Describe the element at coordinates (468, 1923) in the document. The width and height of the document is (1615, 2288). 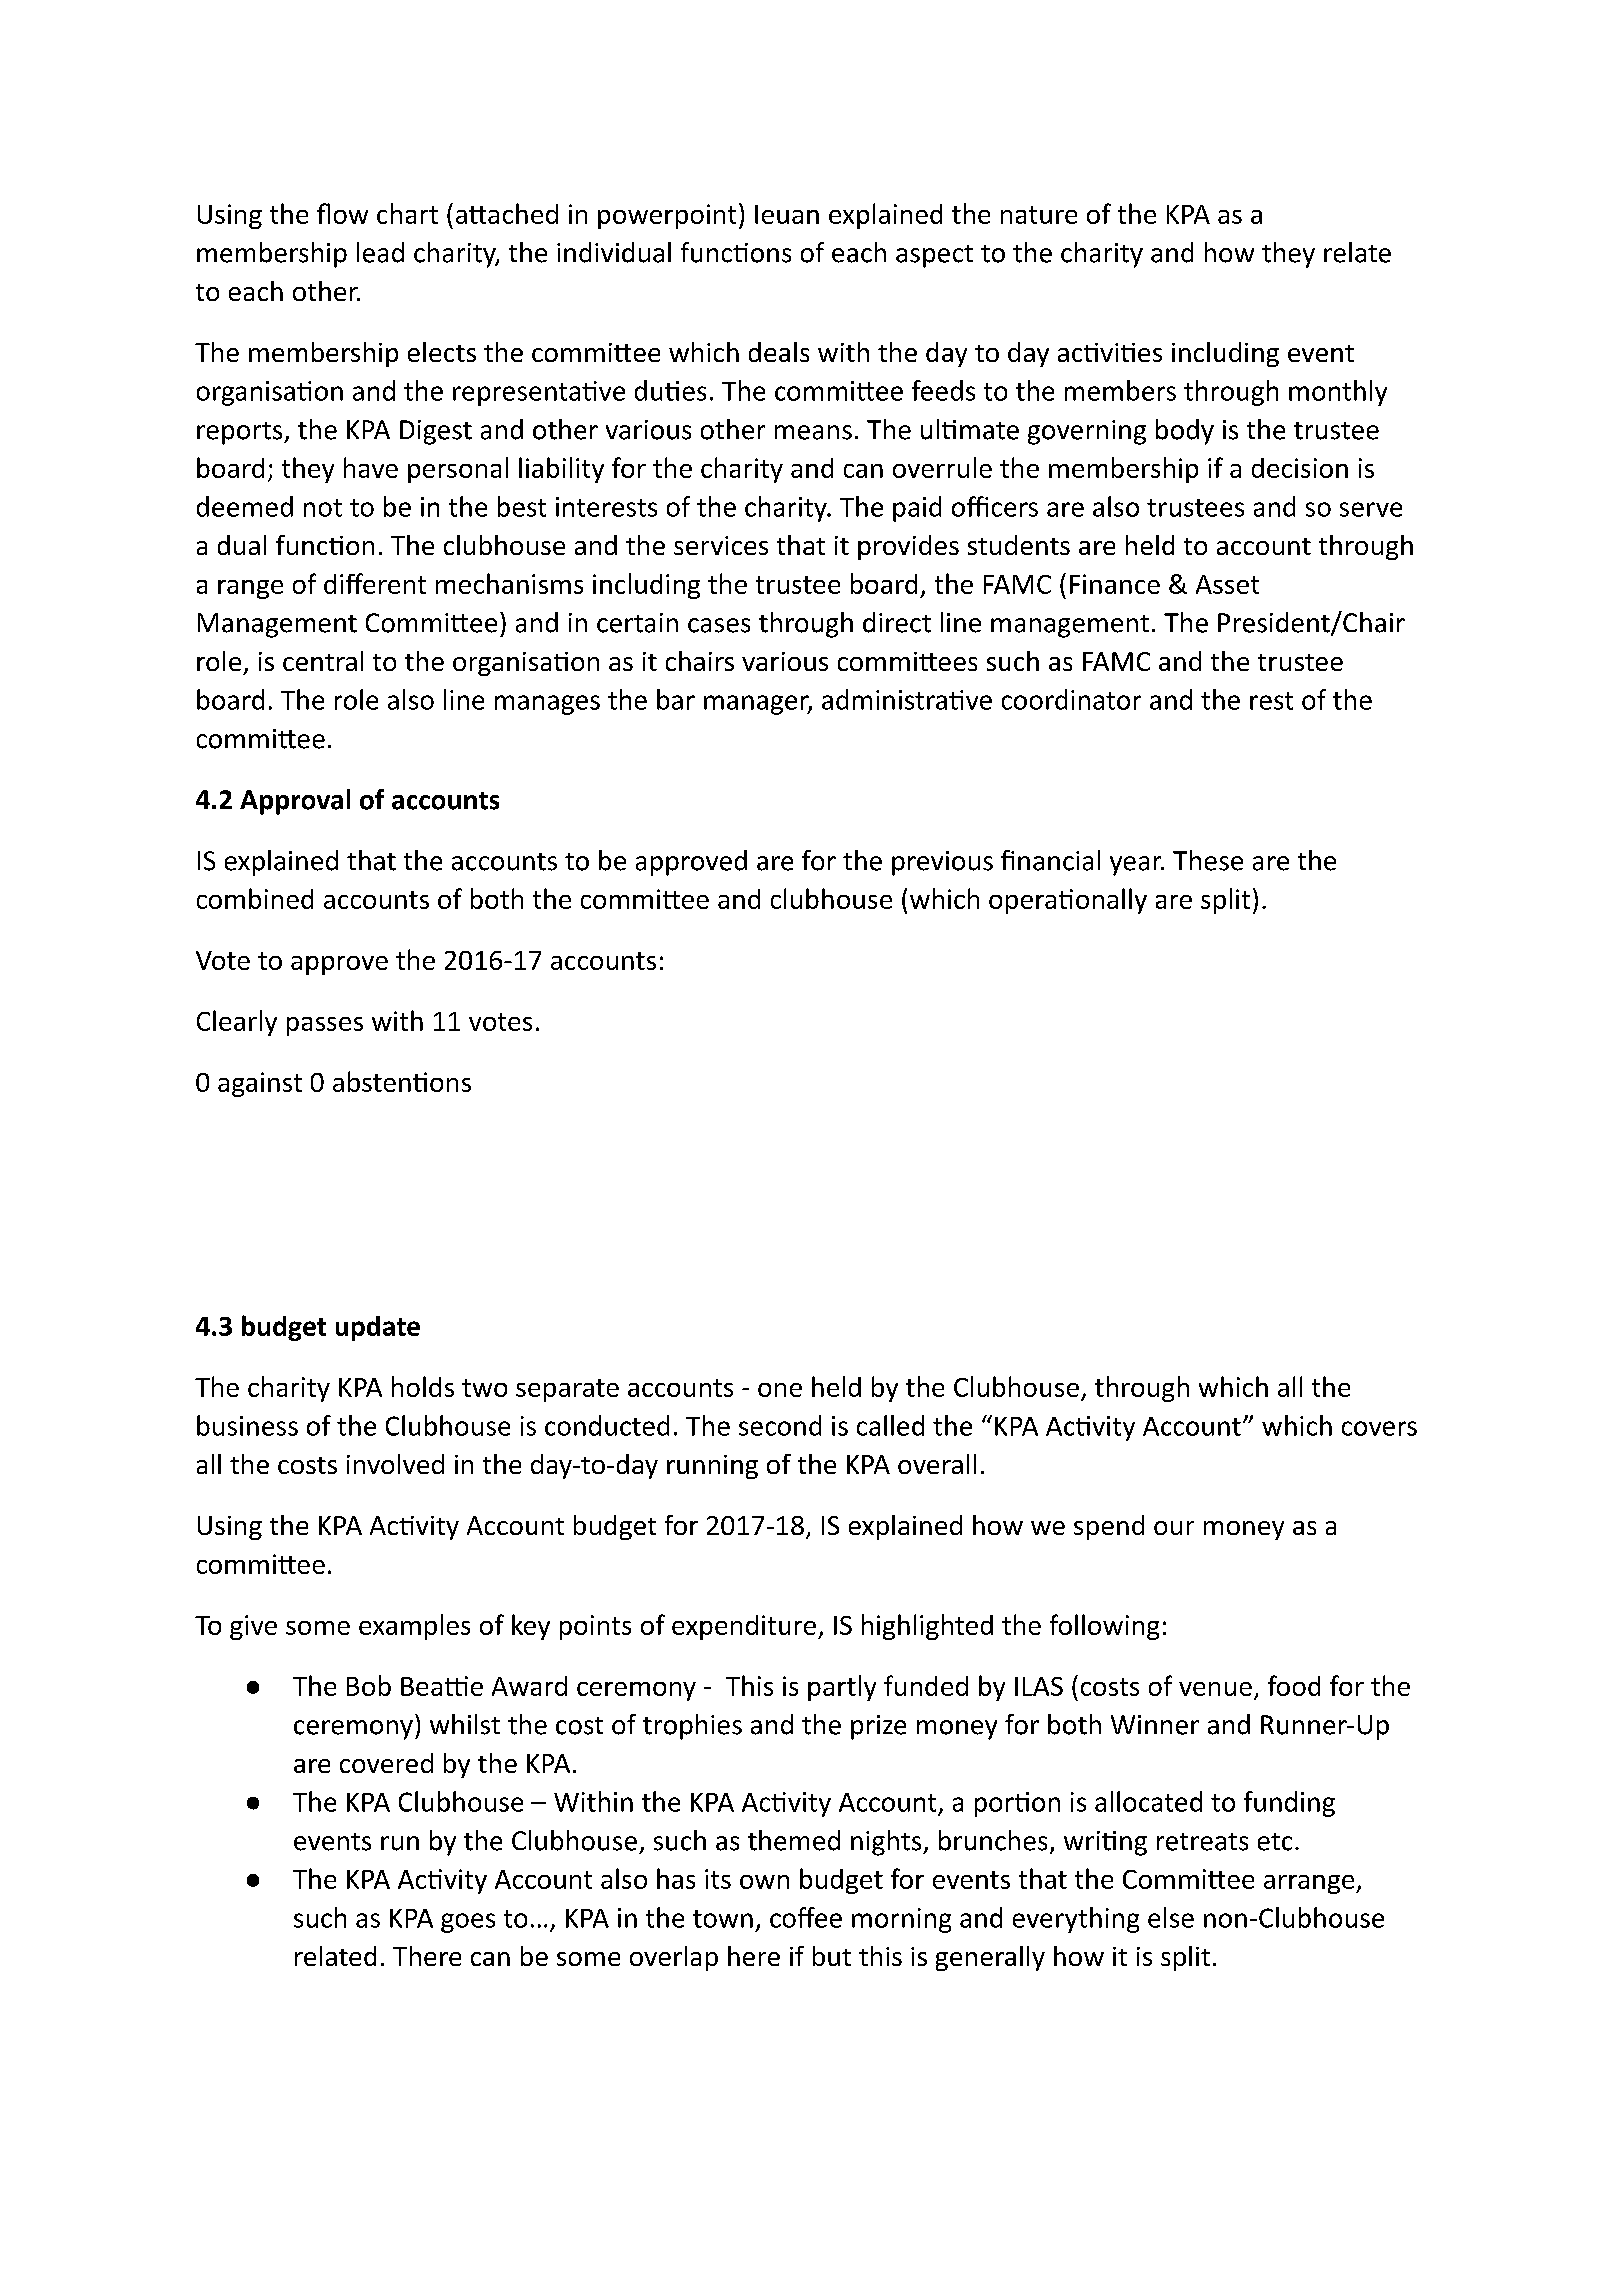
I see `goes` at that location.
